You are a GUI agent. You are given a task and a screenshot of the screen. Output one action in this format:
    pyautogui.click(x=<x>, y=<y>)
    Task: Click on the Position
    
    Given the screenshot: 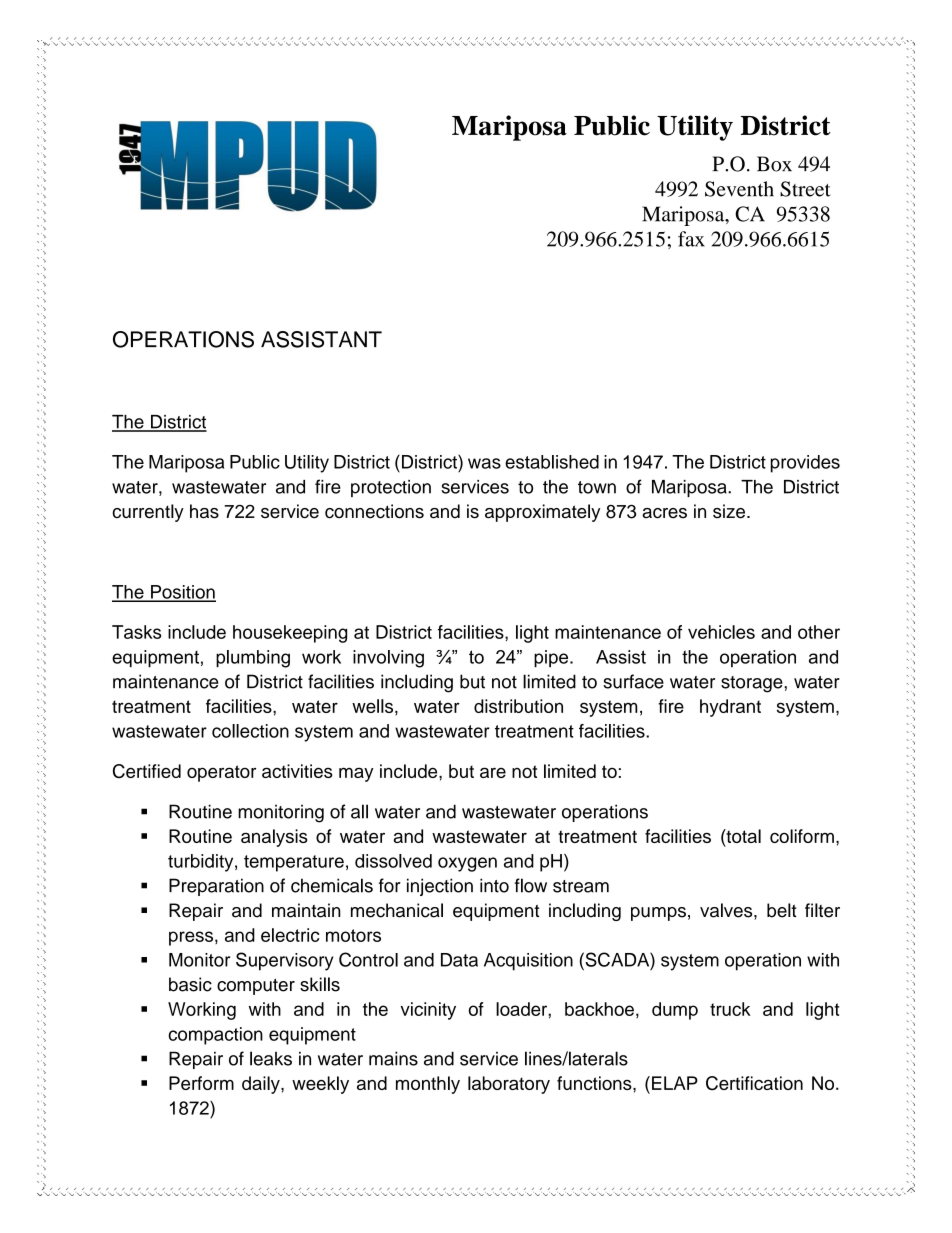 What is the action you would take?
    pyautogui.click(x=182, y=593)
